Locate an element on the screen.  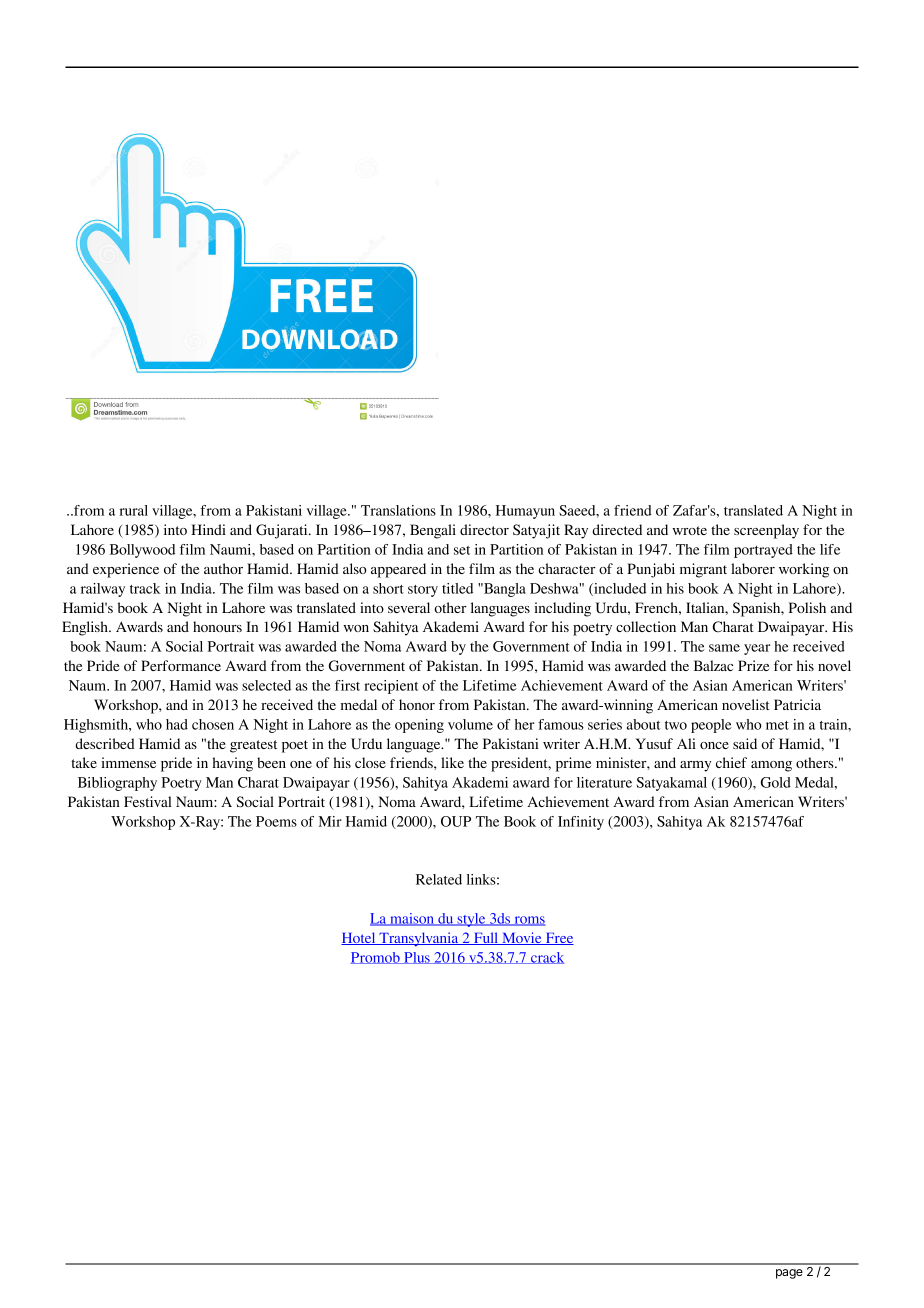
Hindi is located at coordinates (208, 529).
